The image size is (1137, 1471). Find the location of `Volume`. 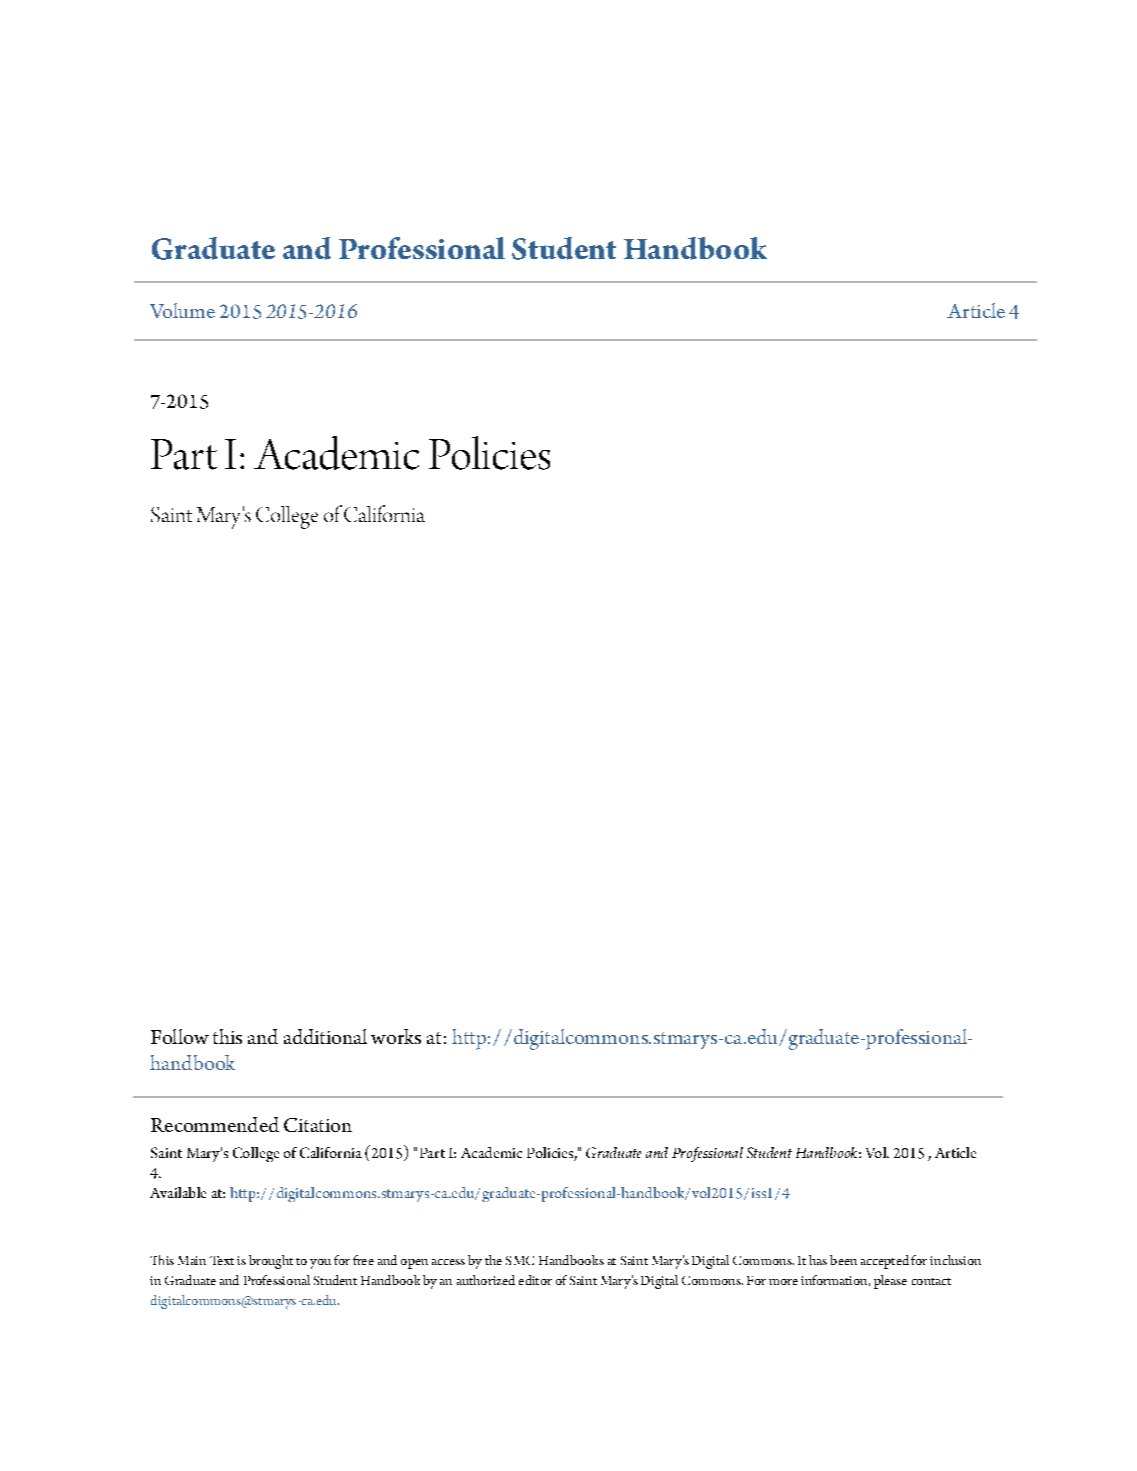

Volume is located at coordinates (182, 310).
